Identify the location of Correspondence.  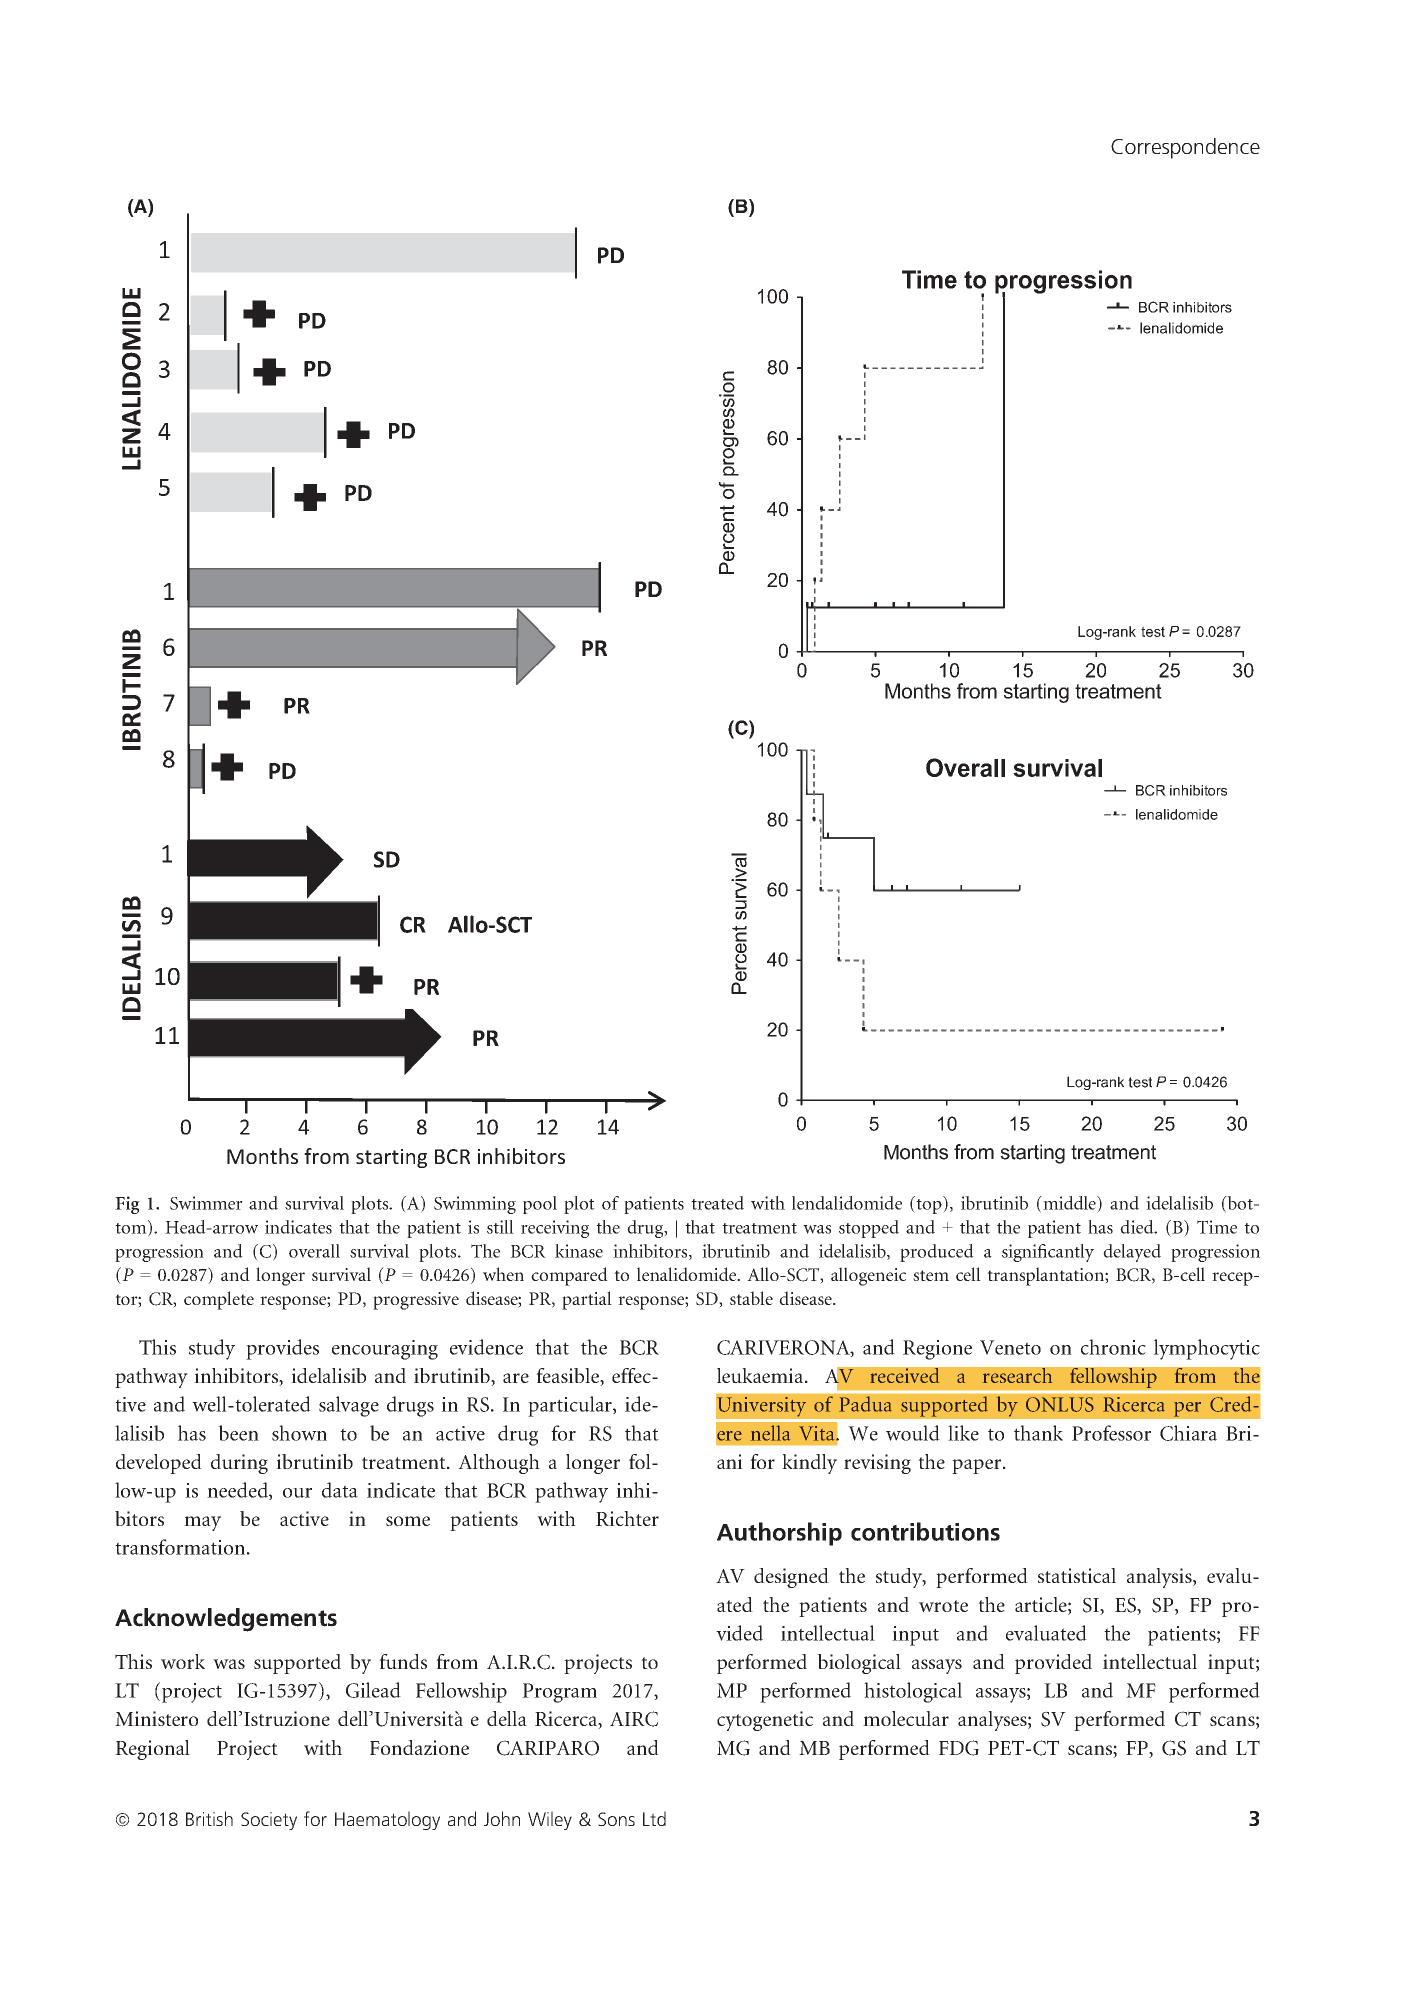
(1185, 148).
